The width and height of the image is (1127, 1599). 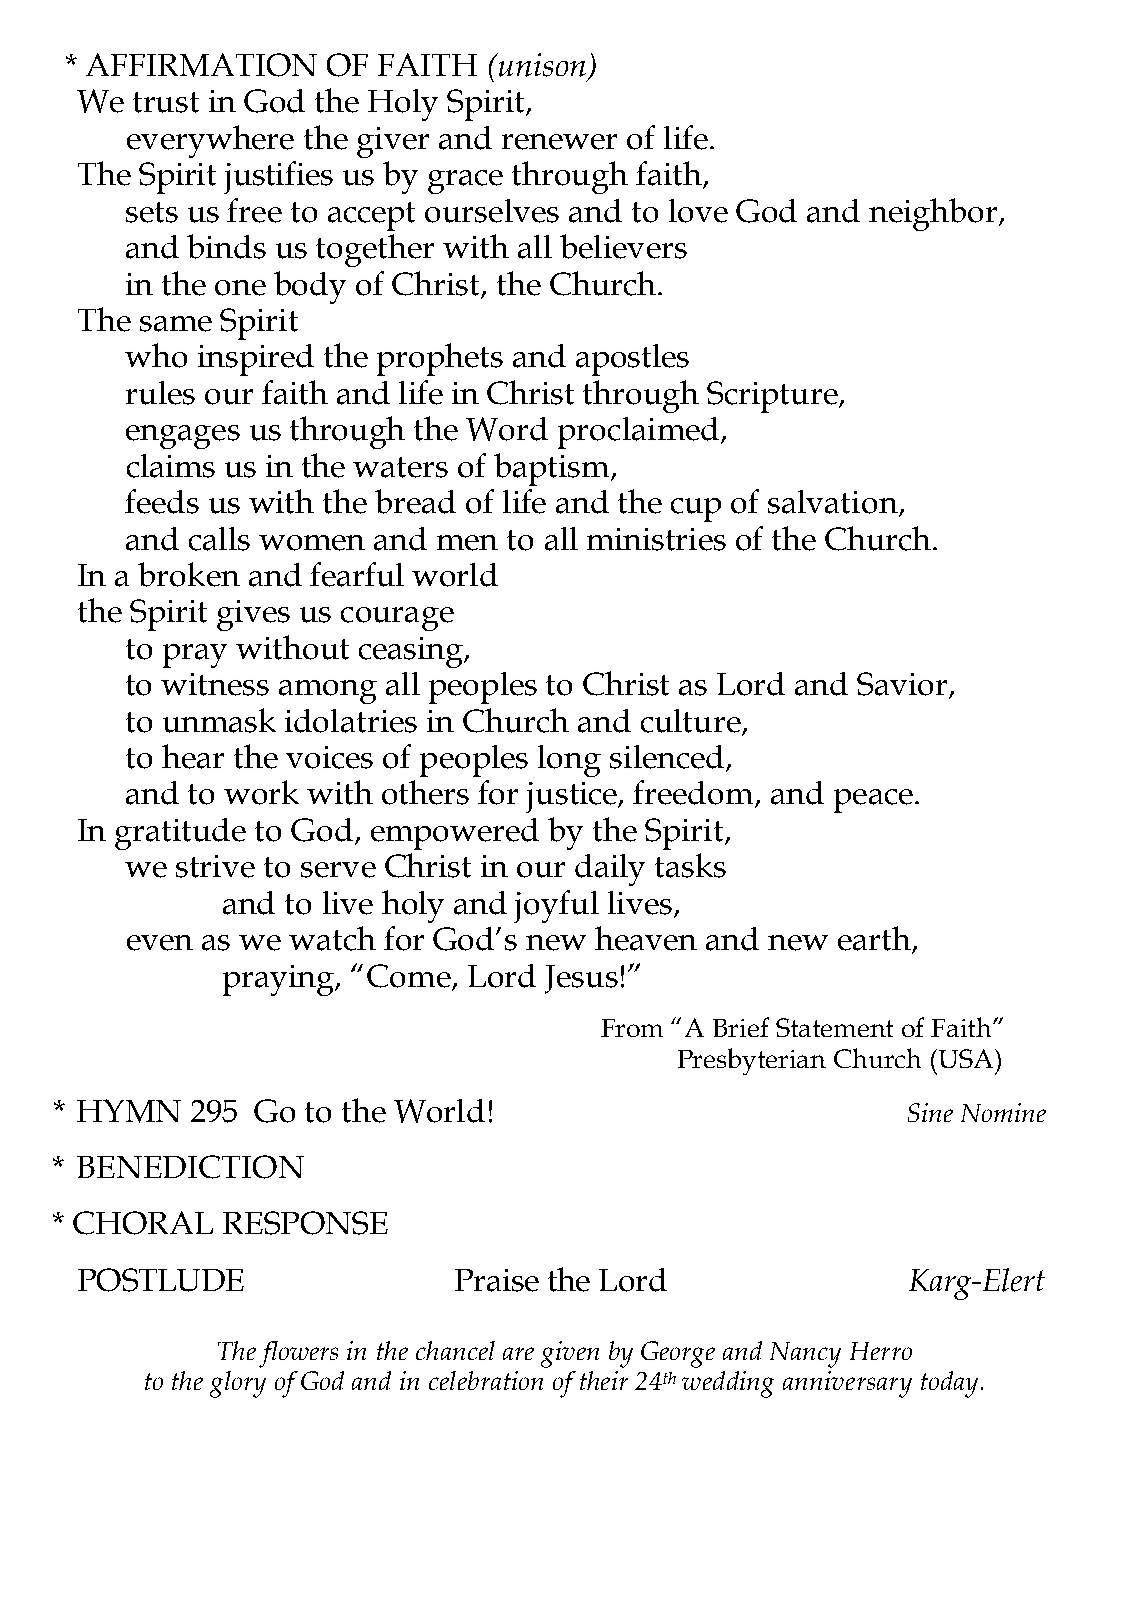 What do you see at coordinates (541, 65) in the image?
I see `unison` at bounding box center [541, 65].
